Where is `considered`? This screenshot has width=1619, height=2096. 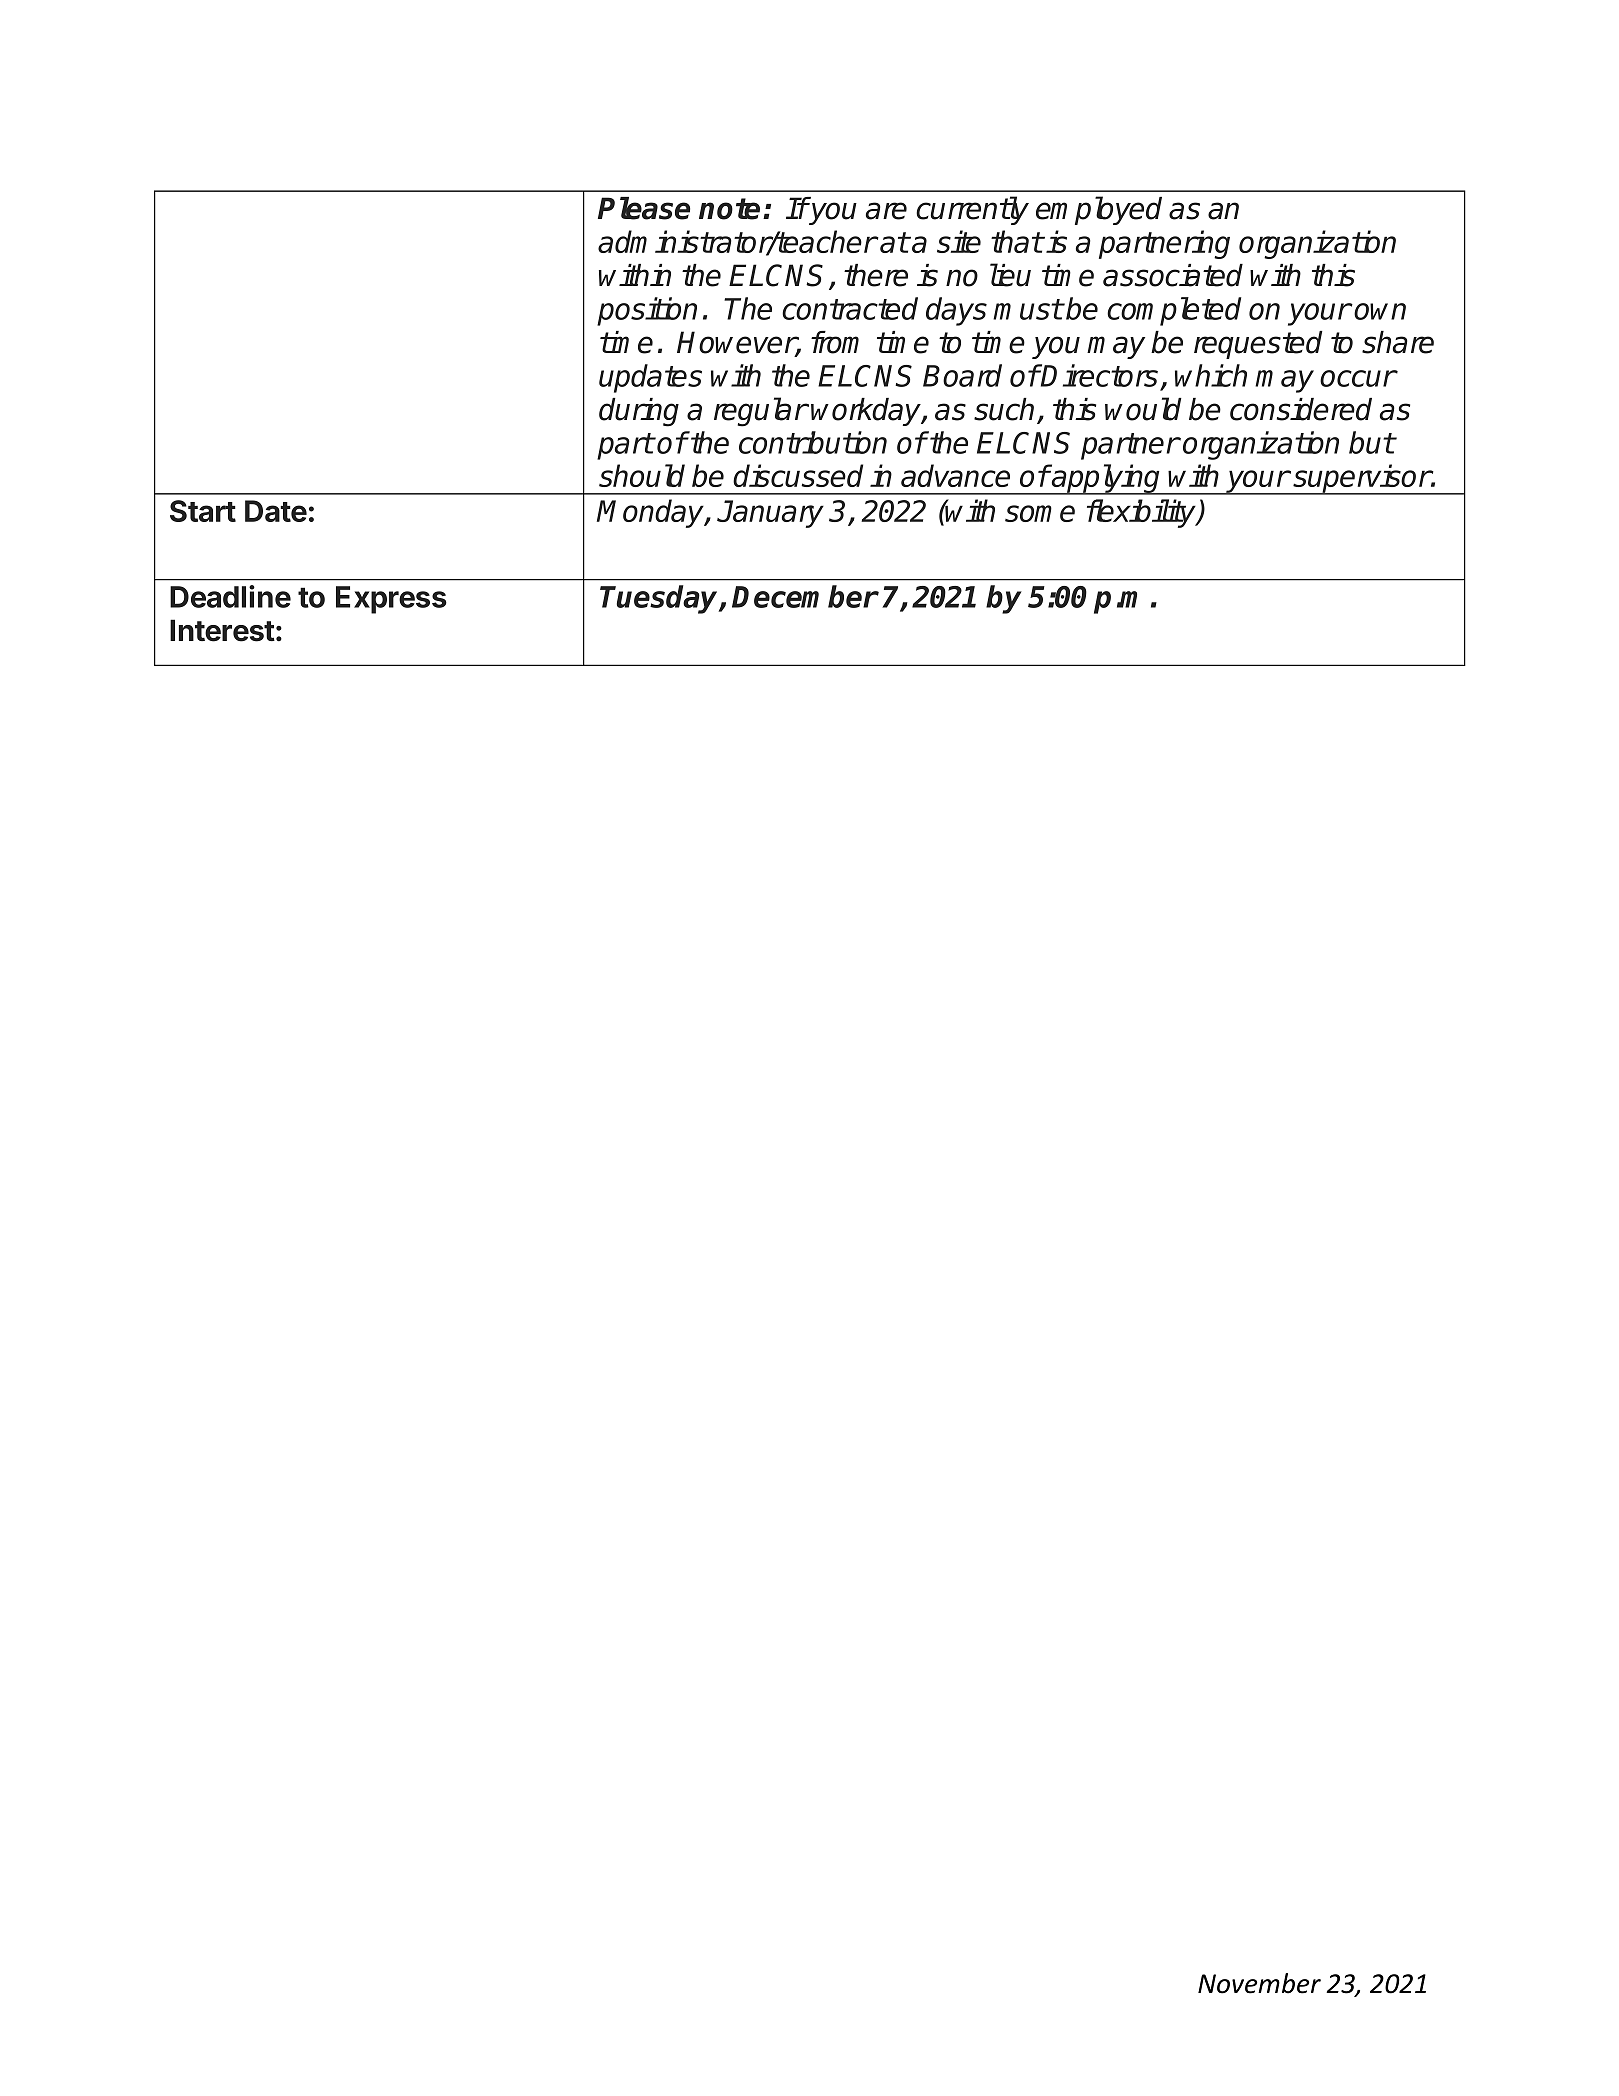 considered is located at coordinates (1301, 409).
